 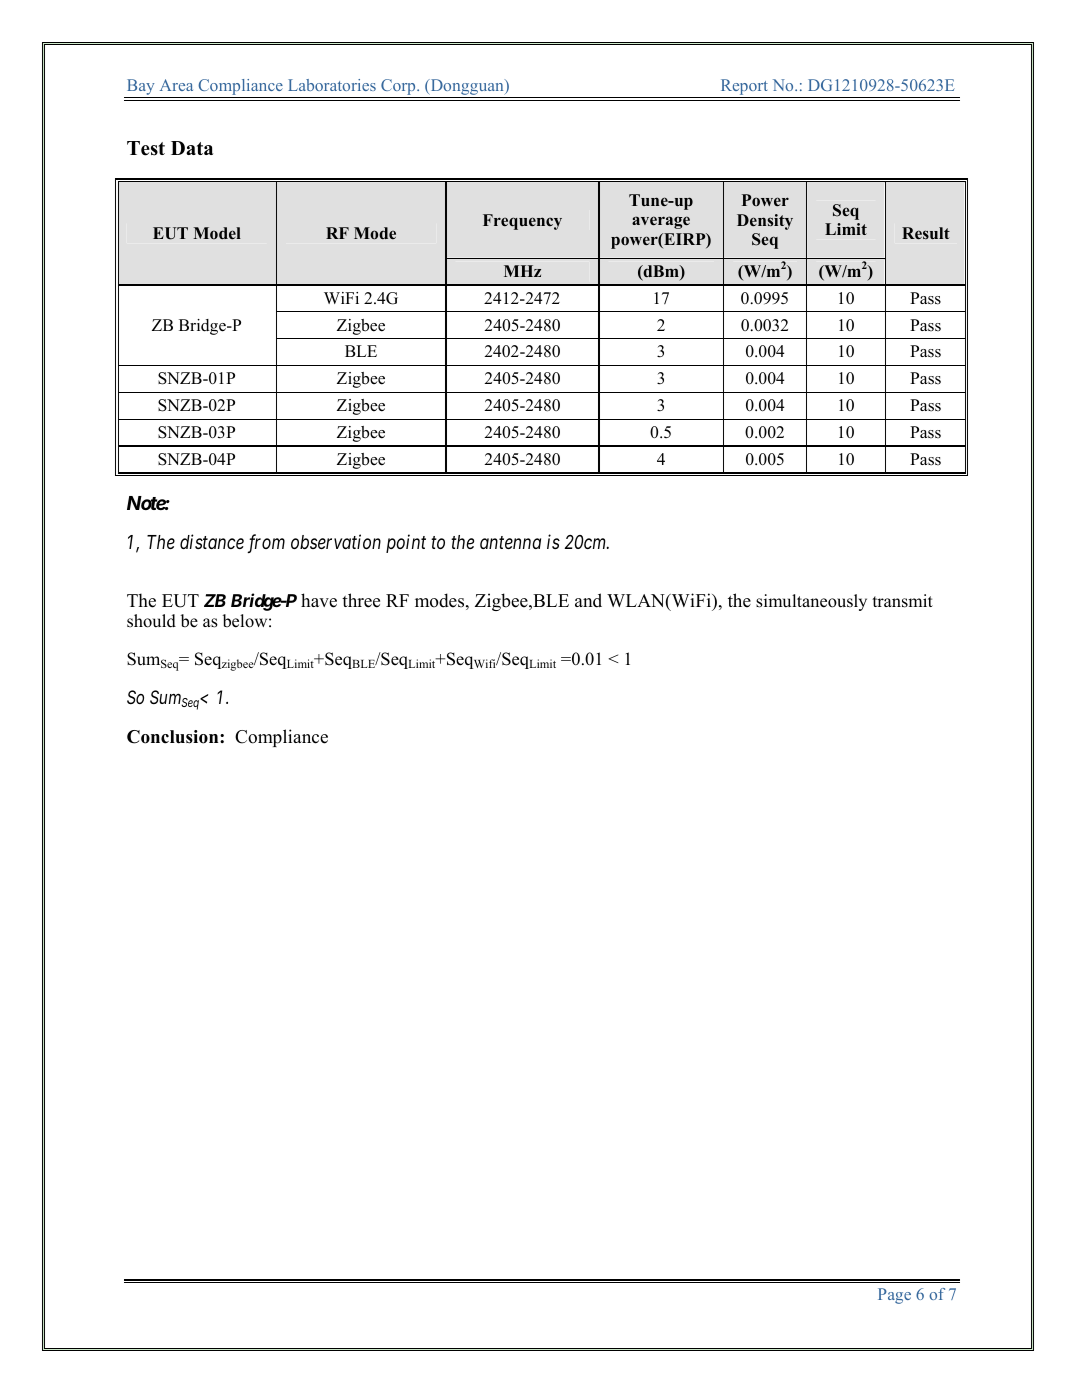 What do you see at coordinates (926, 233) in the screenshot?
I see `Result` at bounding box center [926, 233].
